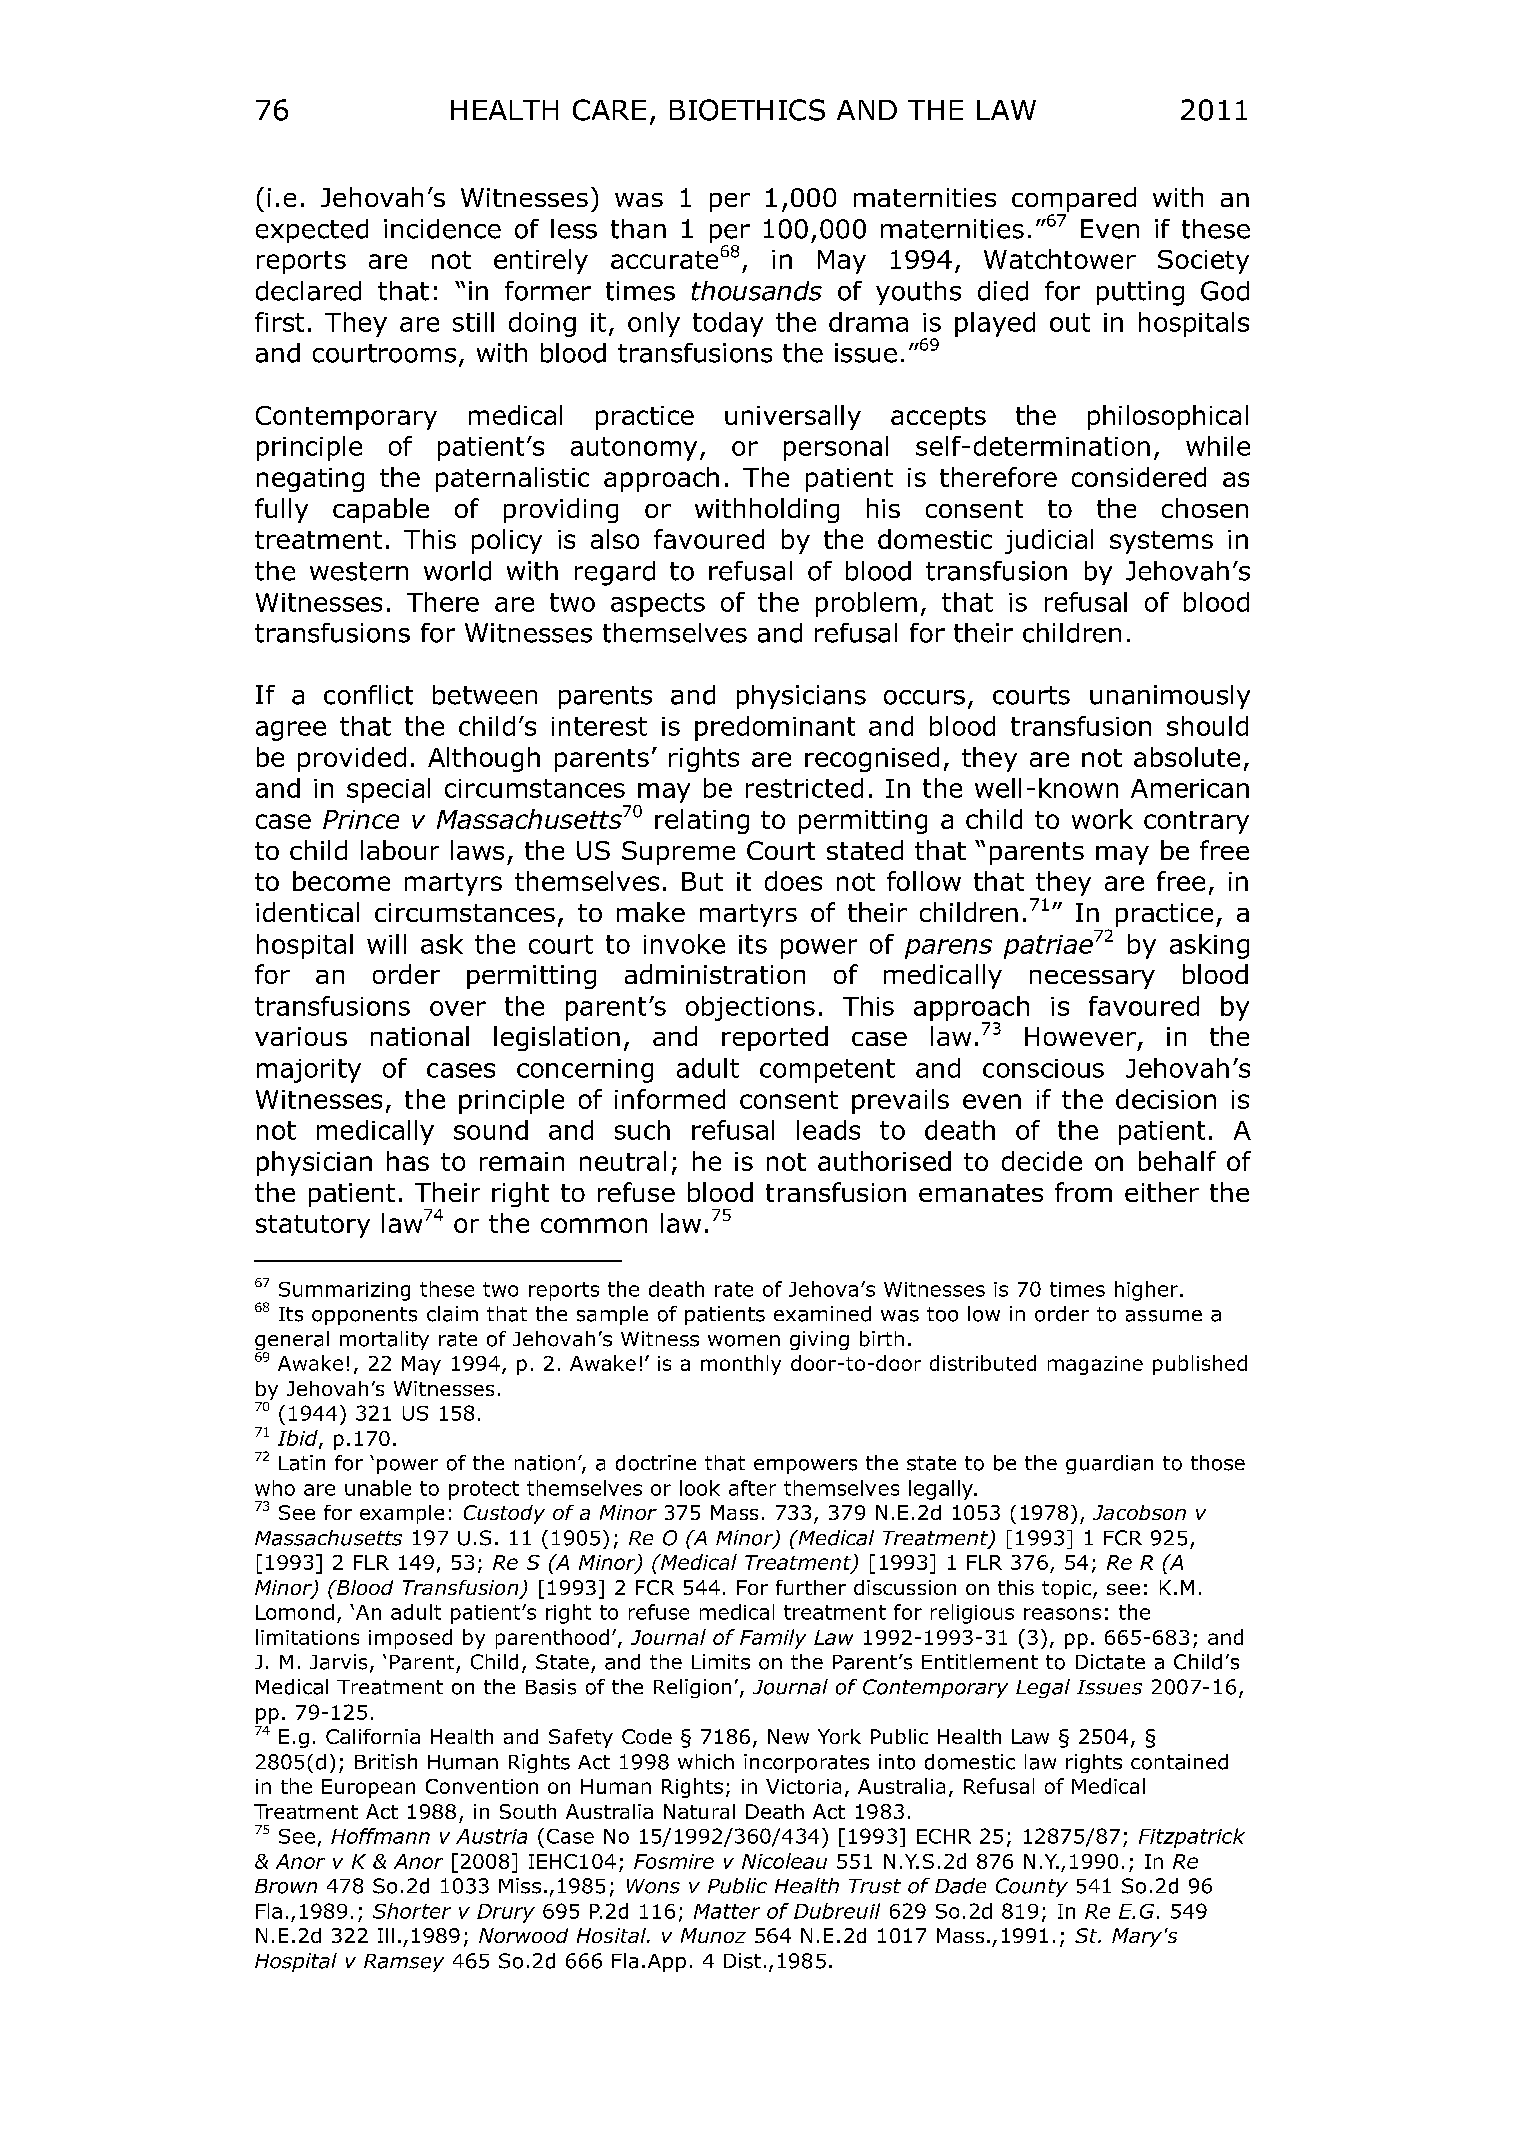 The width and height of the image is (1521, 2153). I want to click on compared, so click(1074, 201).
